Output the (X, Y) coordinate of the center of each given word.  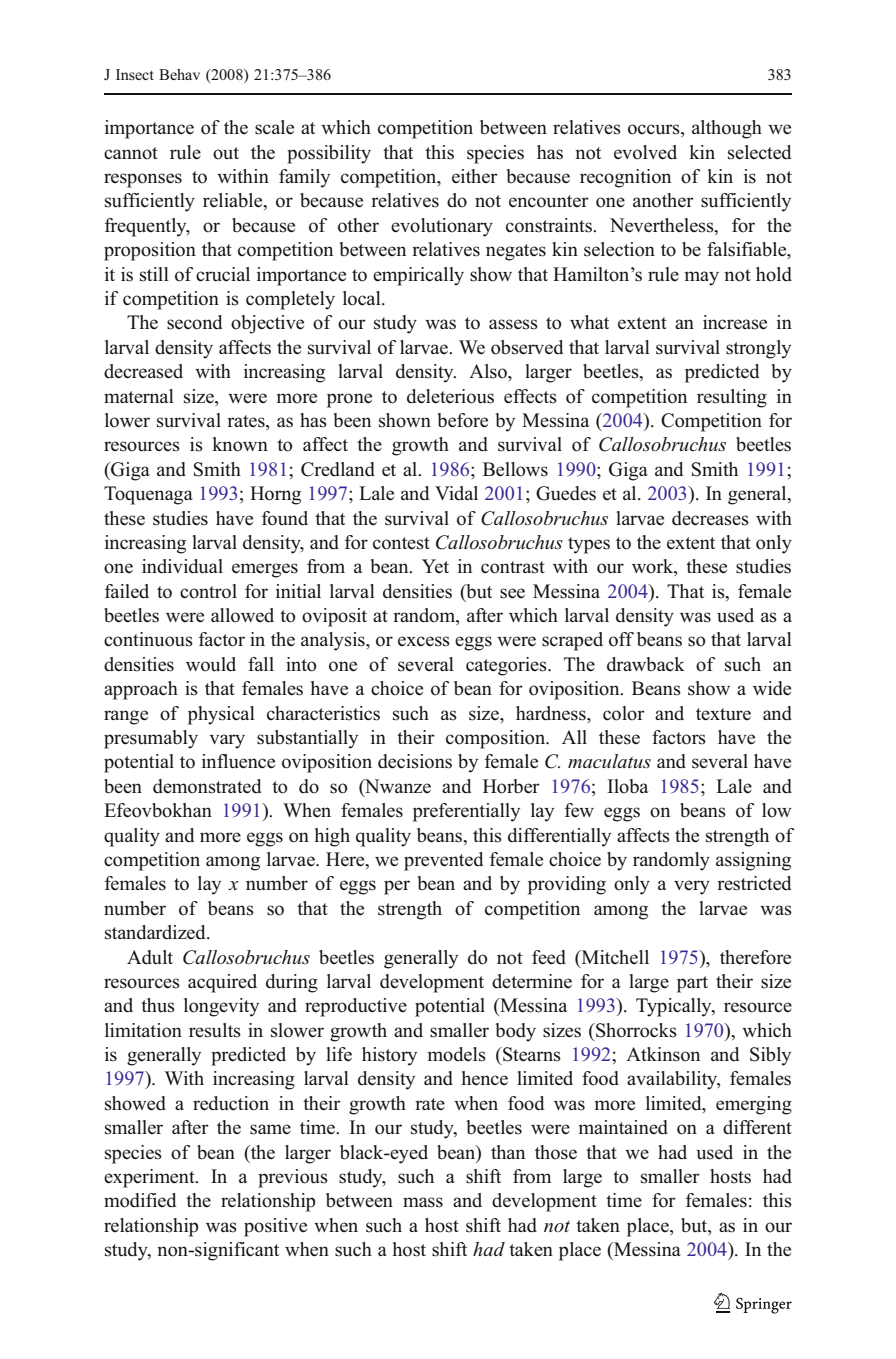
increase (735, 322)
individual (182, 566)
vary (227, 741)
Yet (435, 566)
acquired (222, 983)
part (692, 984)
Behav (179, 74)
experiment (150, 1178)
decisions (415, 761)
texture (723, 714)
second (194, 322)
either (475, 176)
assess (513, 324)
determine (532, 981)
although (727, 129)
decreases (710, 518)
